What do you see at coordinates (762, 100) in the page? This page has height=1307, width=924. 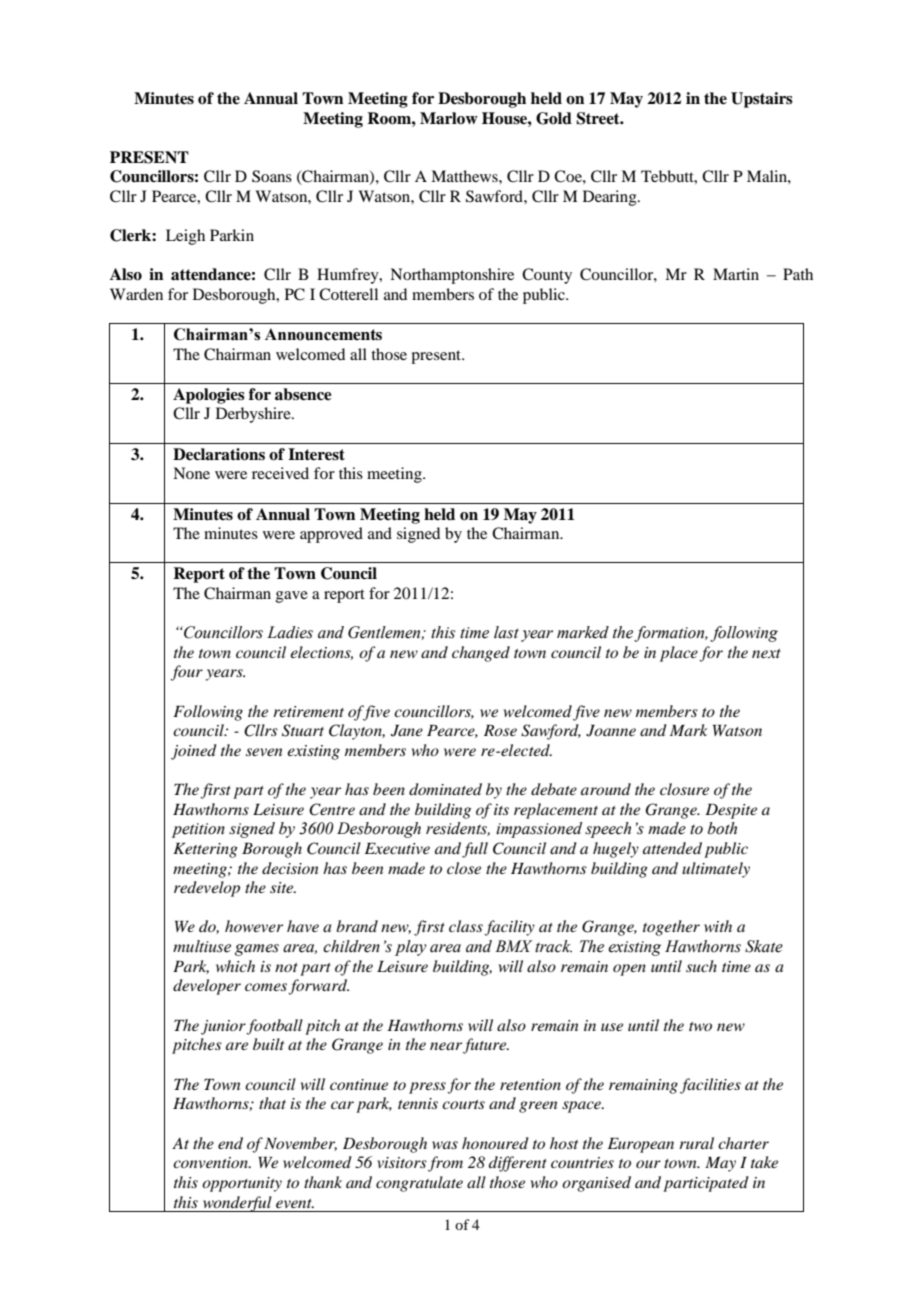 I see `Upstairs` at bounding box center [762, 100].
